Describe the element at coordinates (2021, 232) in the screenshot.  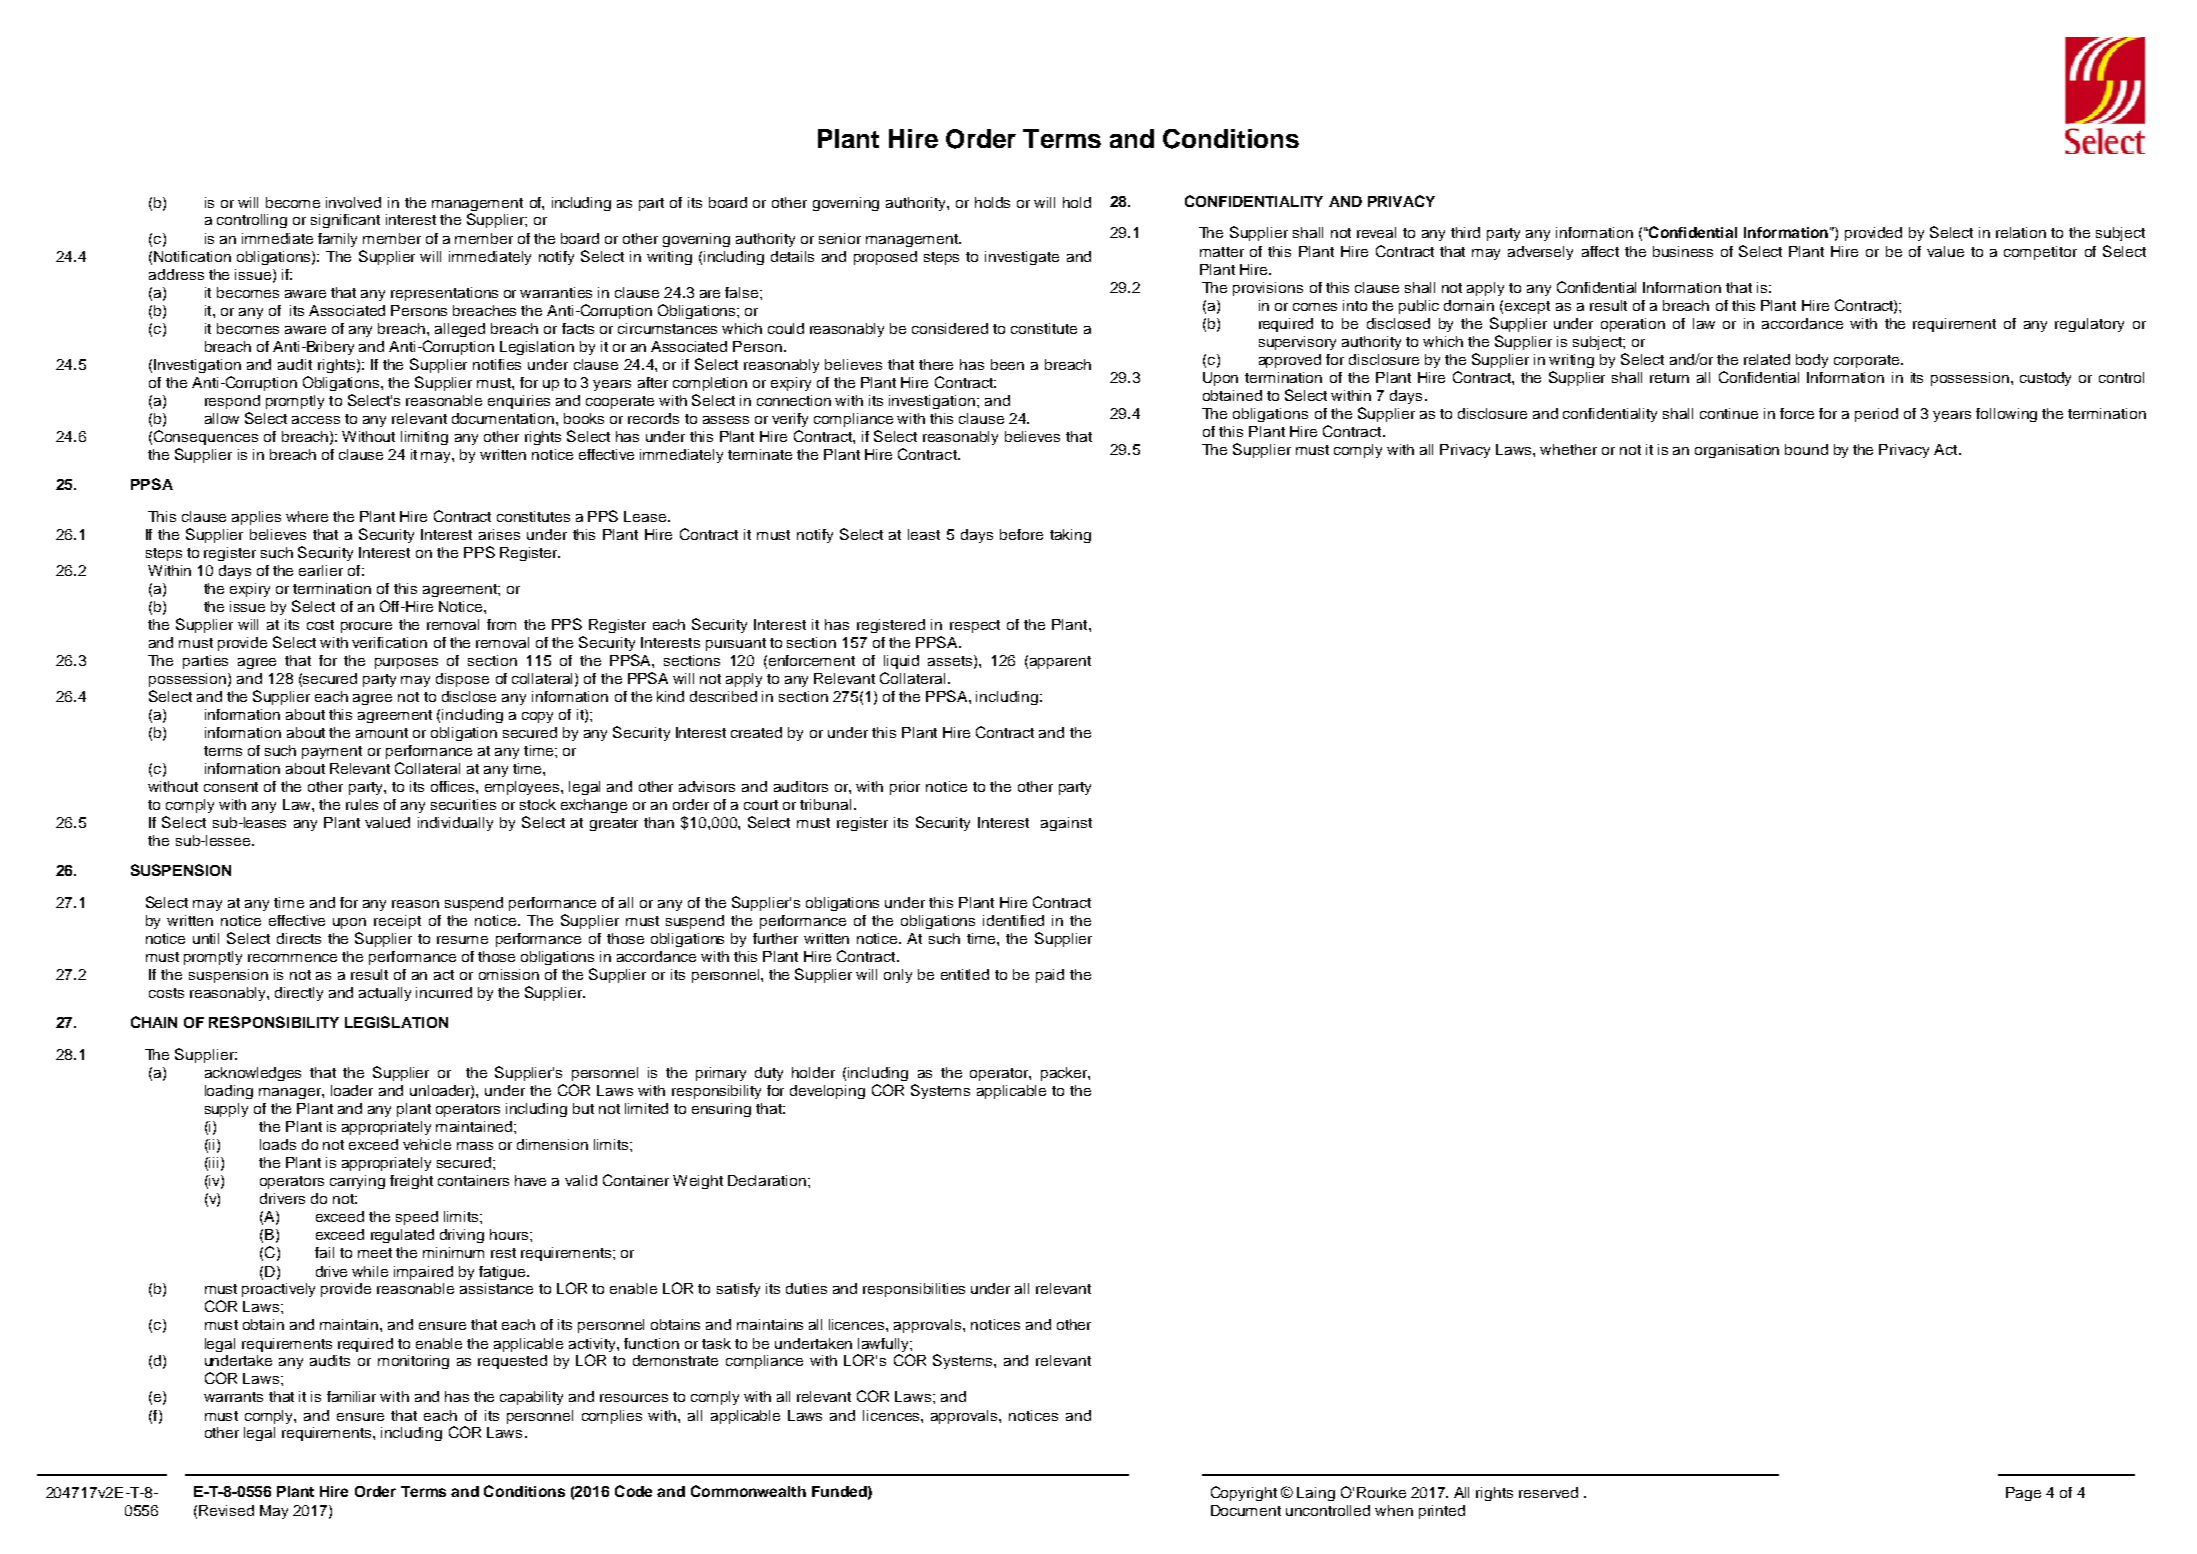
I see `relation` at that location.
